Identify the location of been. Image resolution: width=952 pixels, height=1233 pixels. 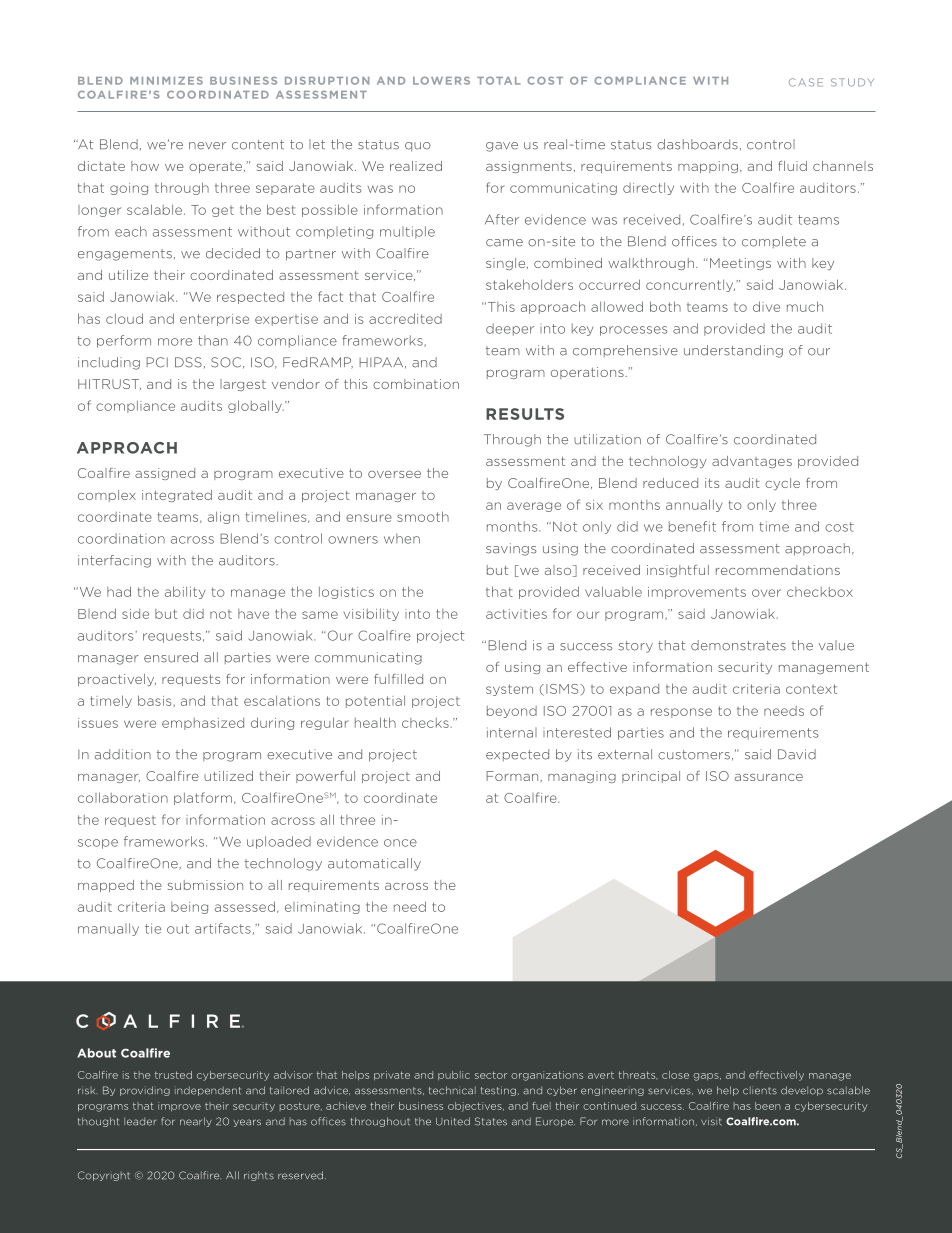
(768, 1106).
